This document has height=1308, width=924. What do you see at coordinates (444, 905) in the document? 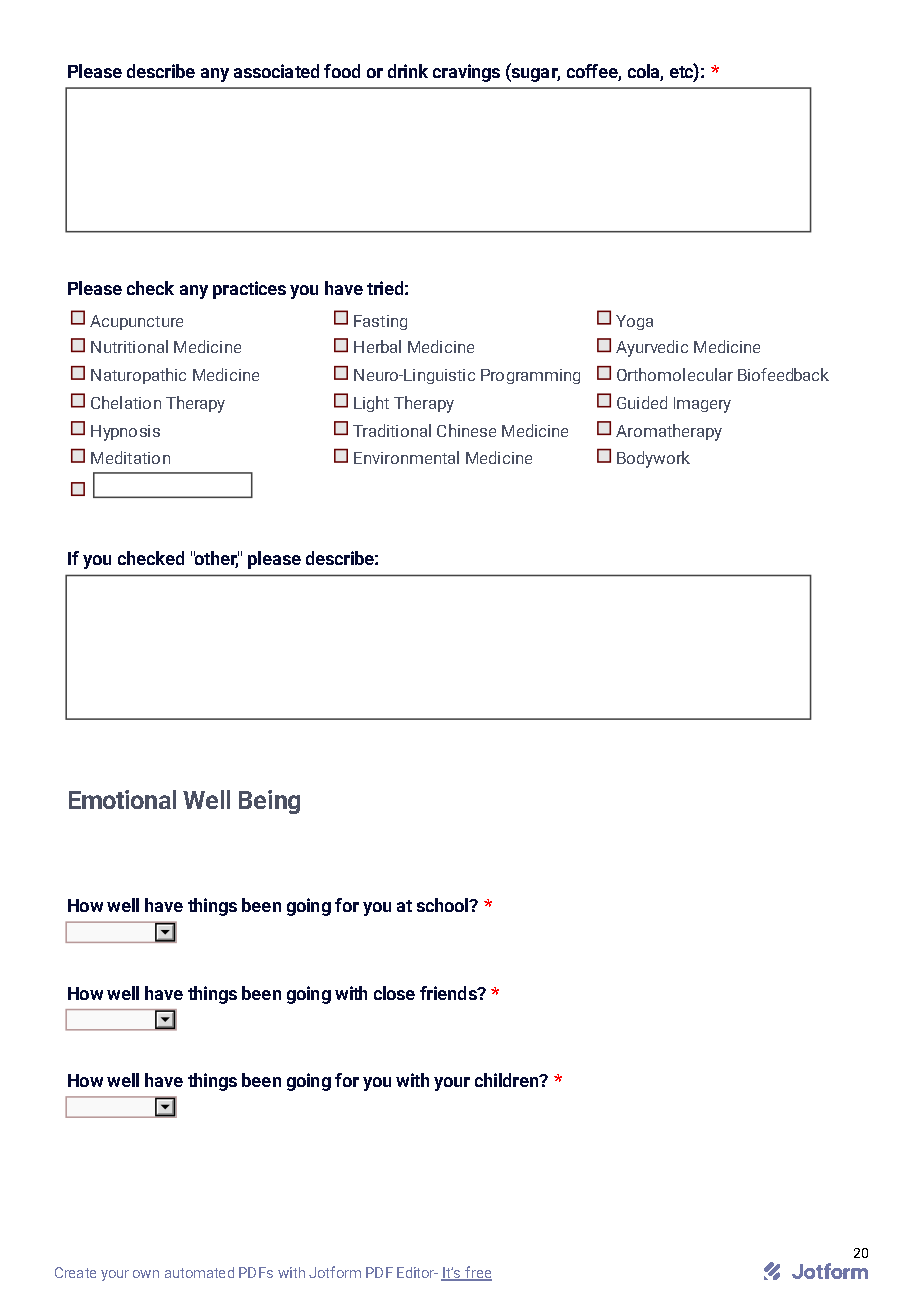
I see `school` at bounding box center [444, 905].
